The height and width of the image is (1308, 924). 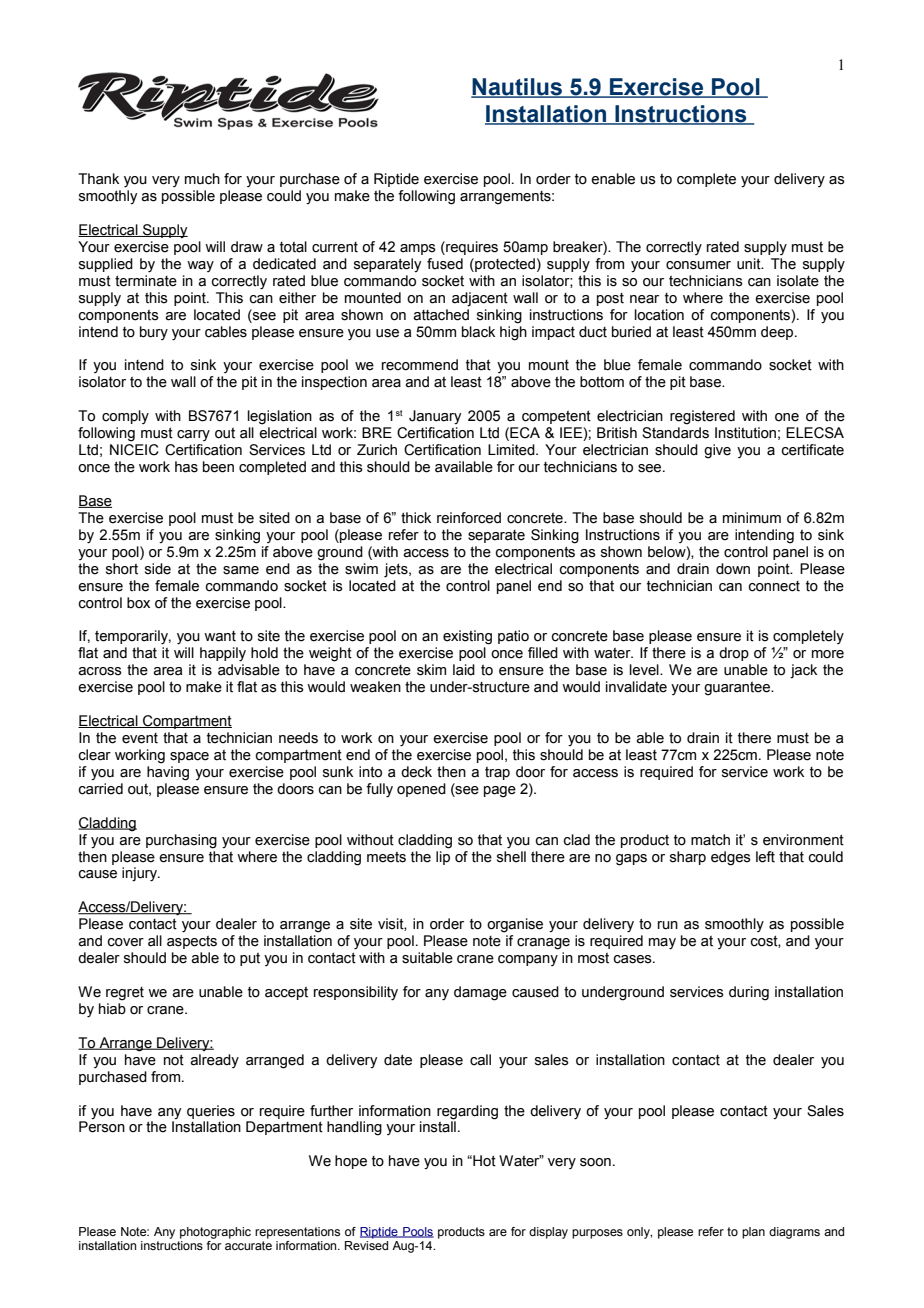 What do you see at coordinates (750, 264) in the image?
I see `unit` at bounding box center [750, 264].
